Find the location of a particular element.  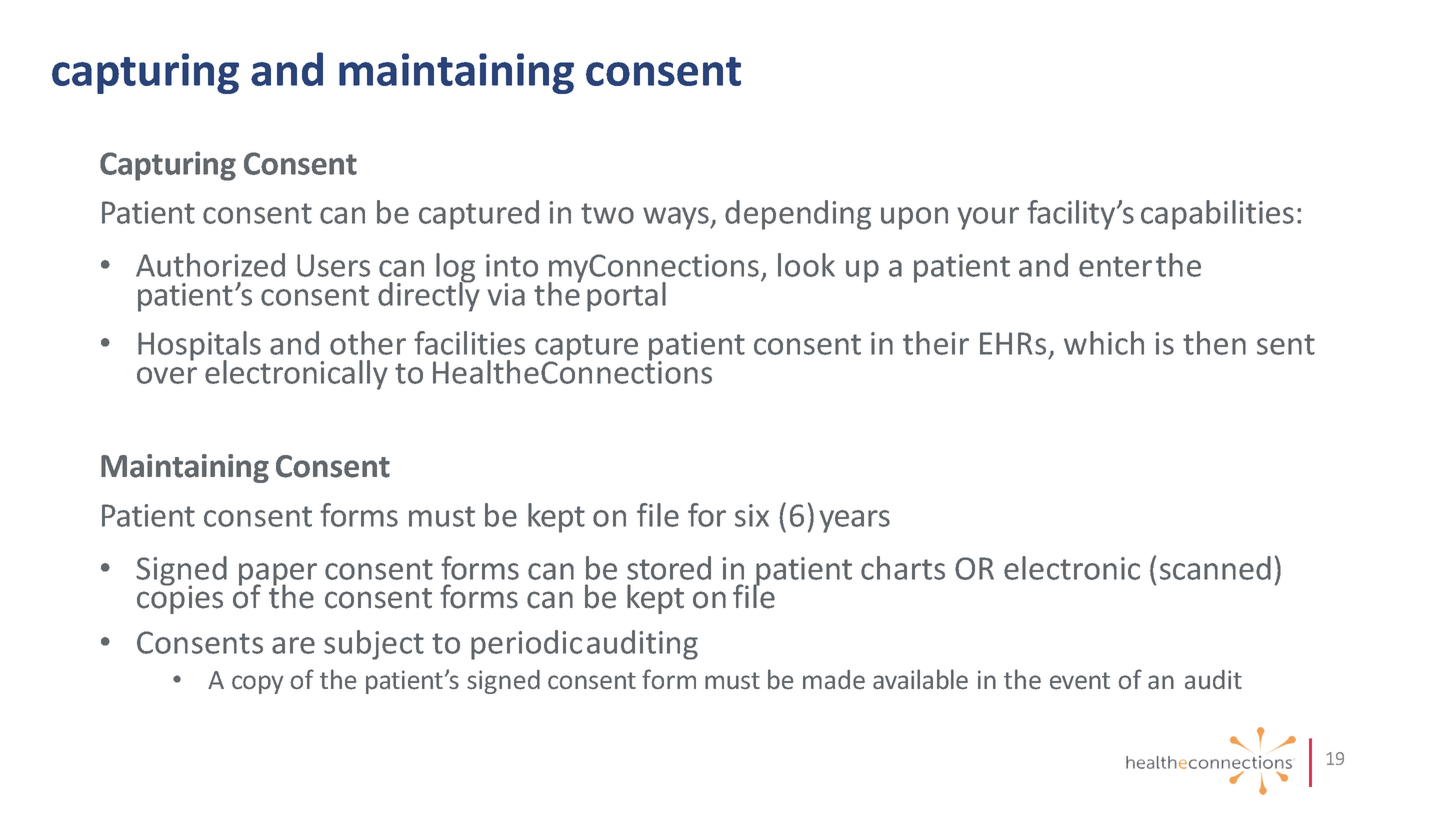

your is located at coordinates (988, 218).
